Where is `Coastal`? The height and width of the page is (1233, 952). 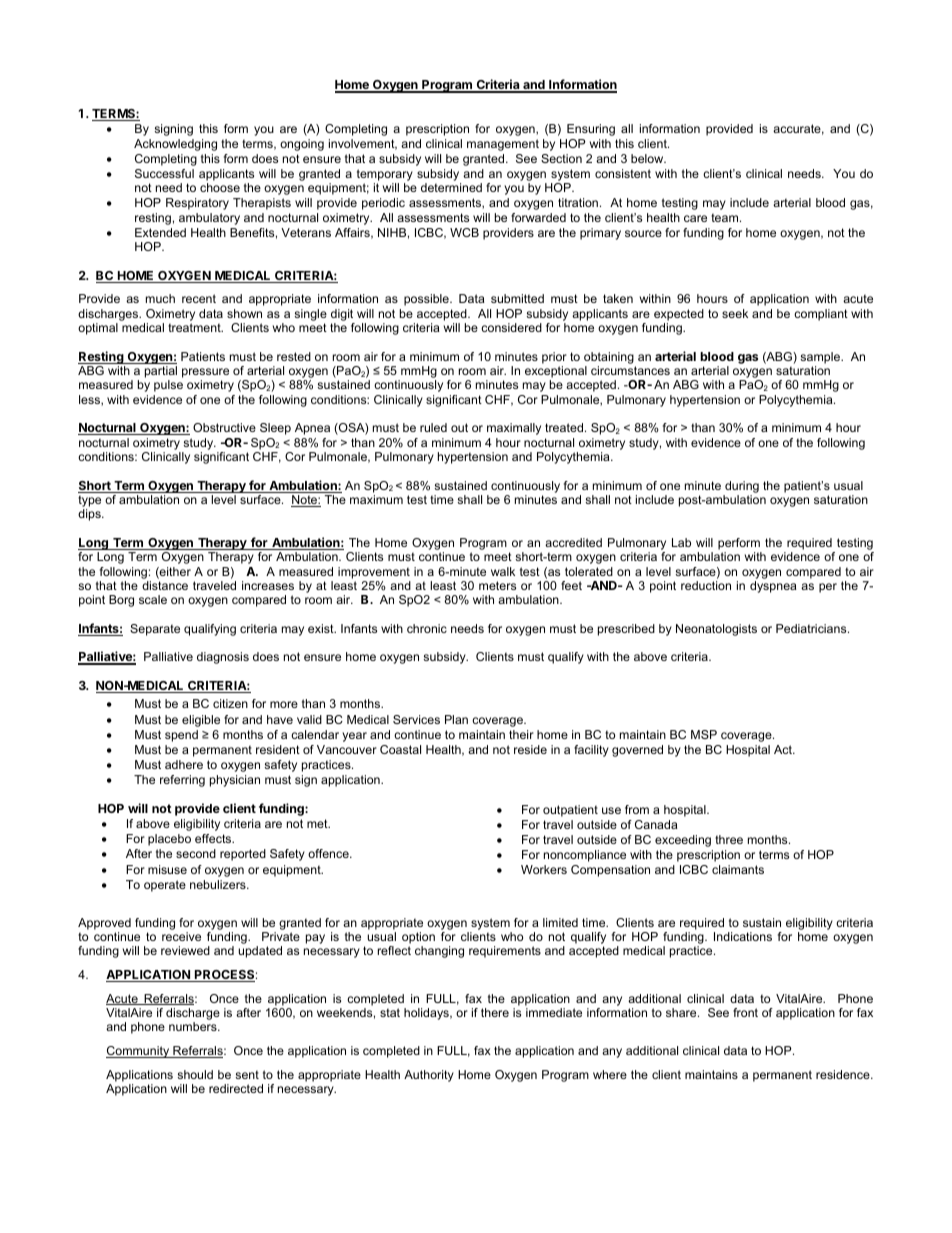
Coastal is located at coordinates (400, 749).
